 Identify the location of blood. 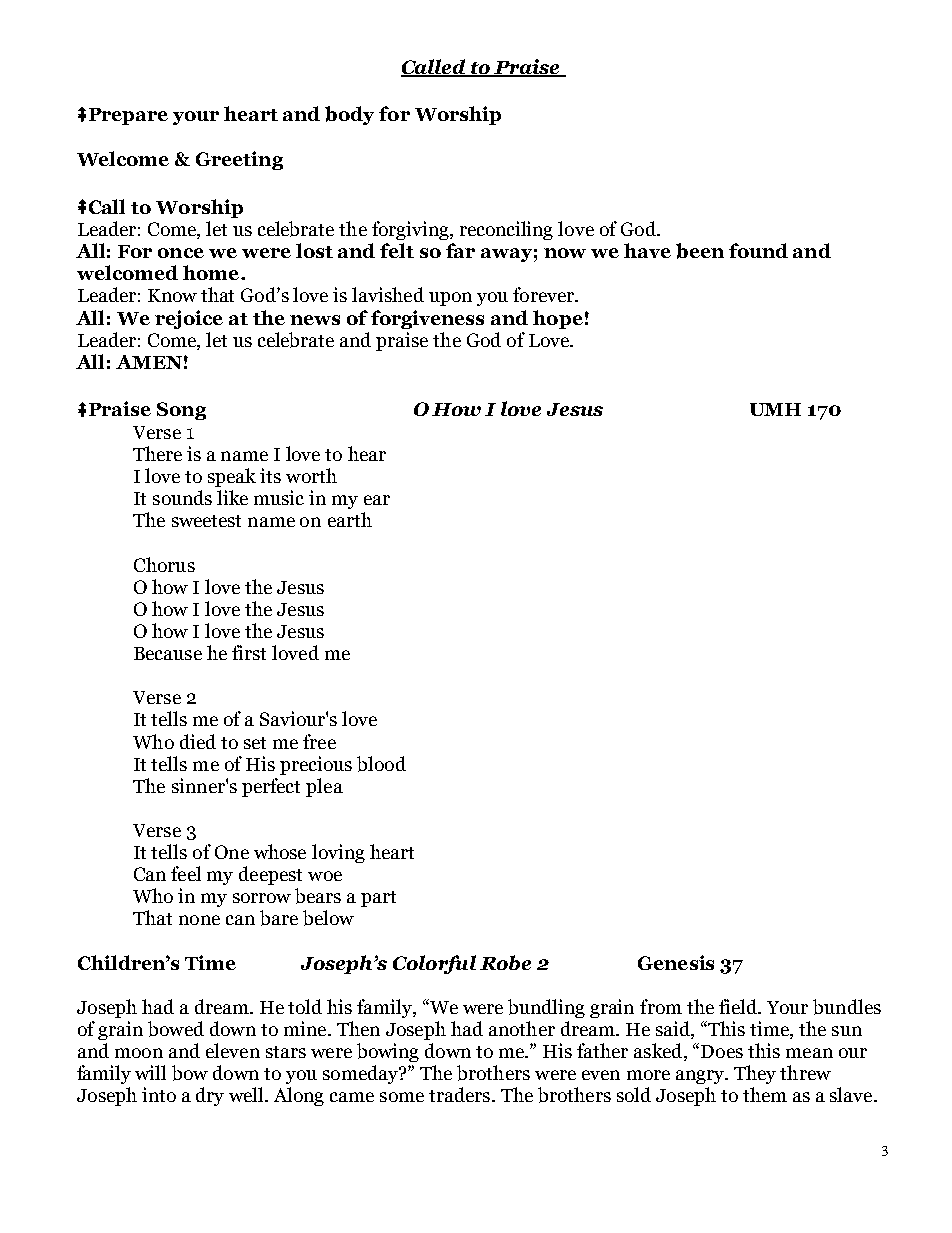
(381, 764).
